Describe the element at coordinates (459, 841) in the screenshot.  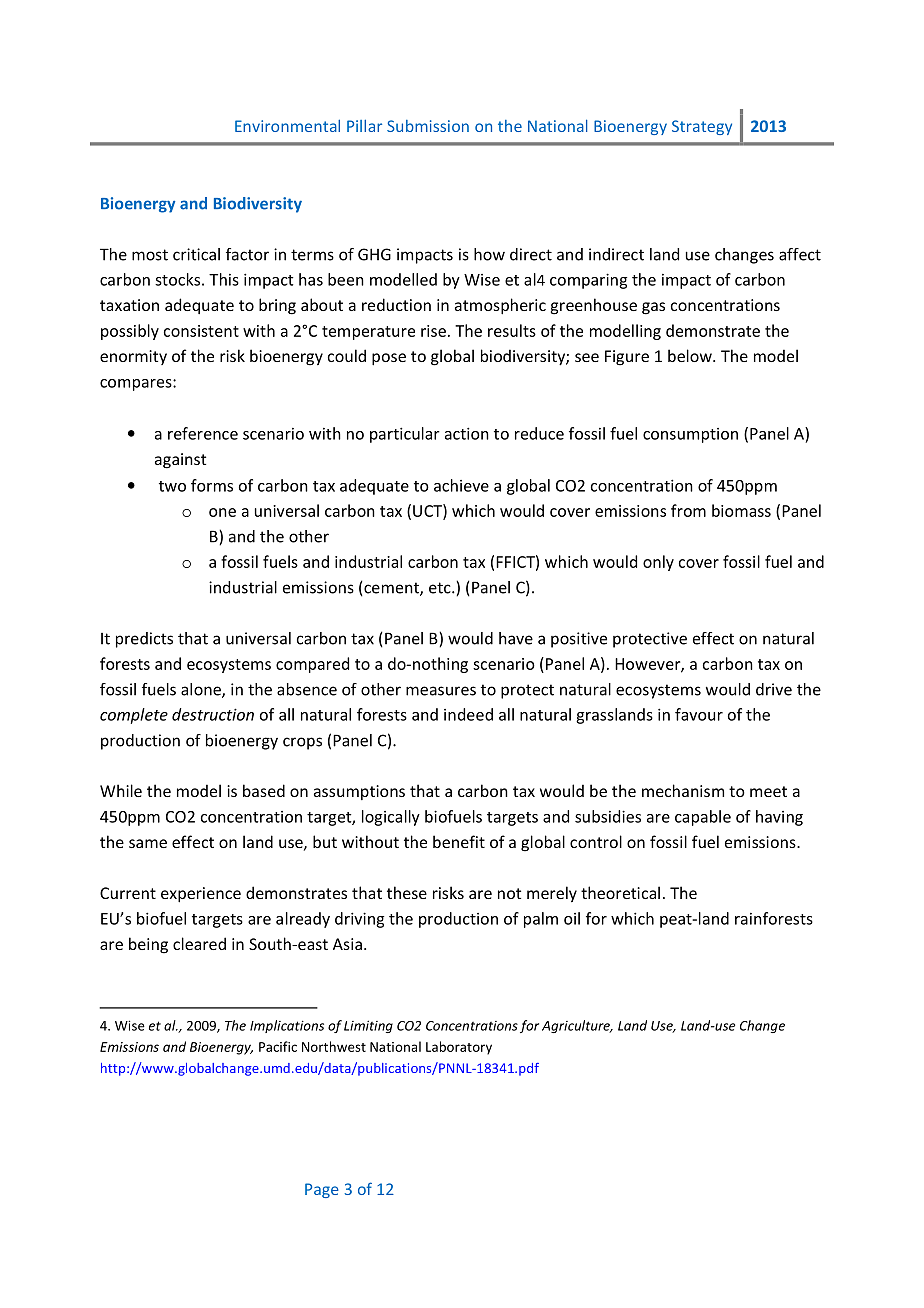
I see `benefit` at that location.
